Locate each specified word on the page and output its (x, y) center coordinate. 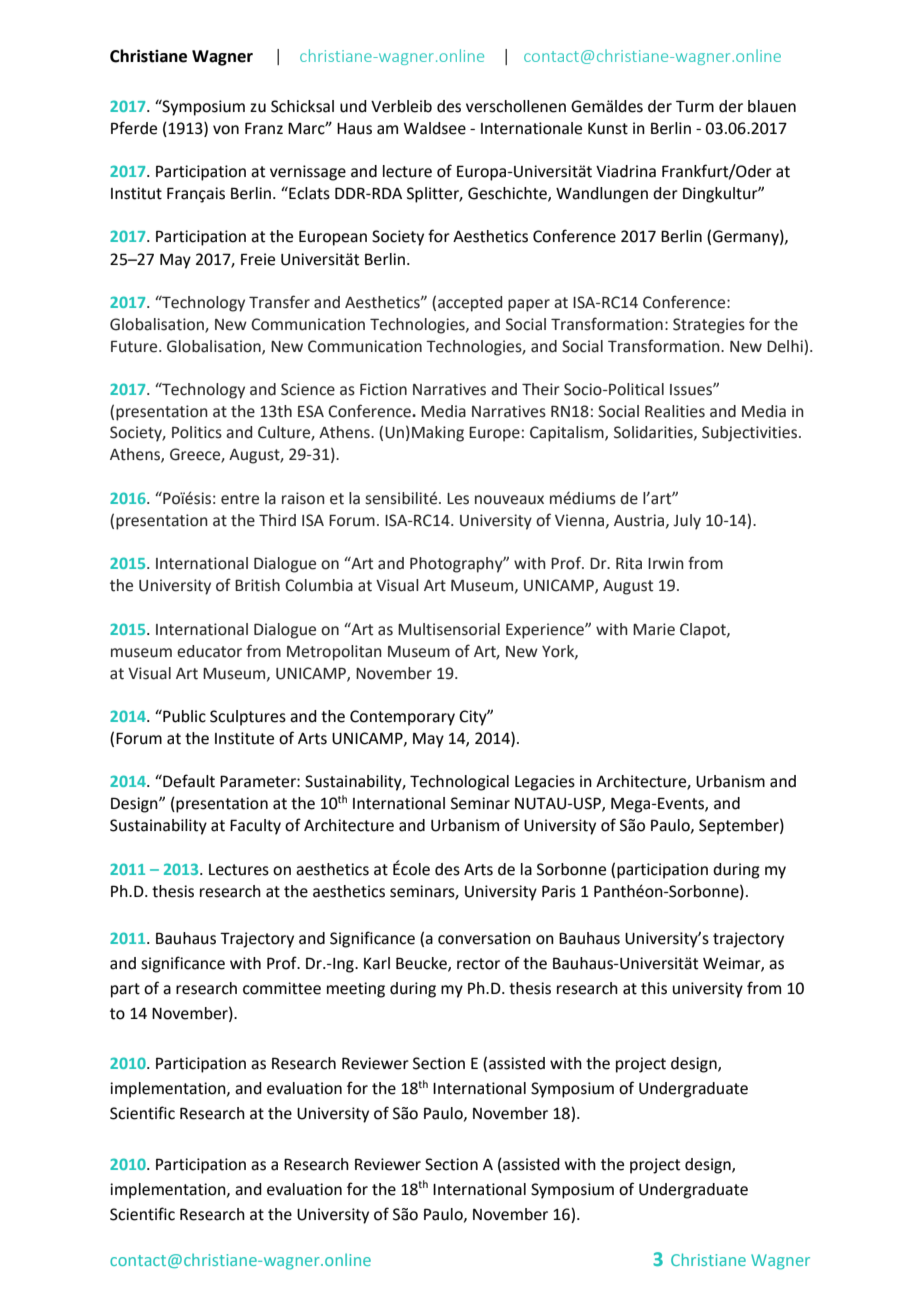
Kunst (608, 129)
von (226, 130)
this (654, 988)
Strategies (709, 326)
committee (282, 988)
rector (478, 964)
